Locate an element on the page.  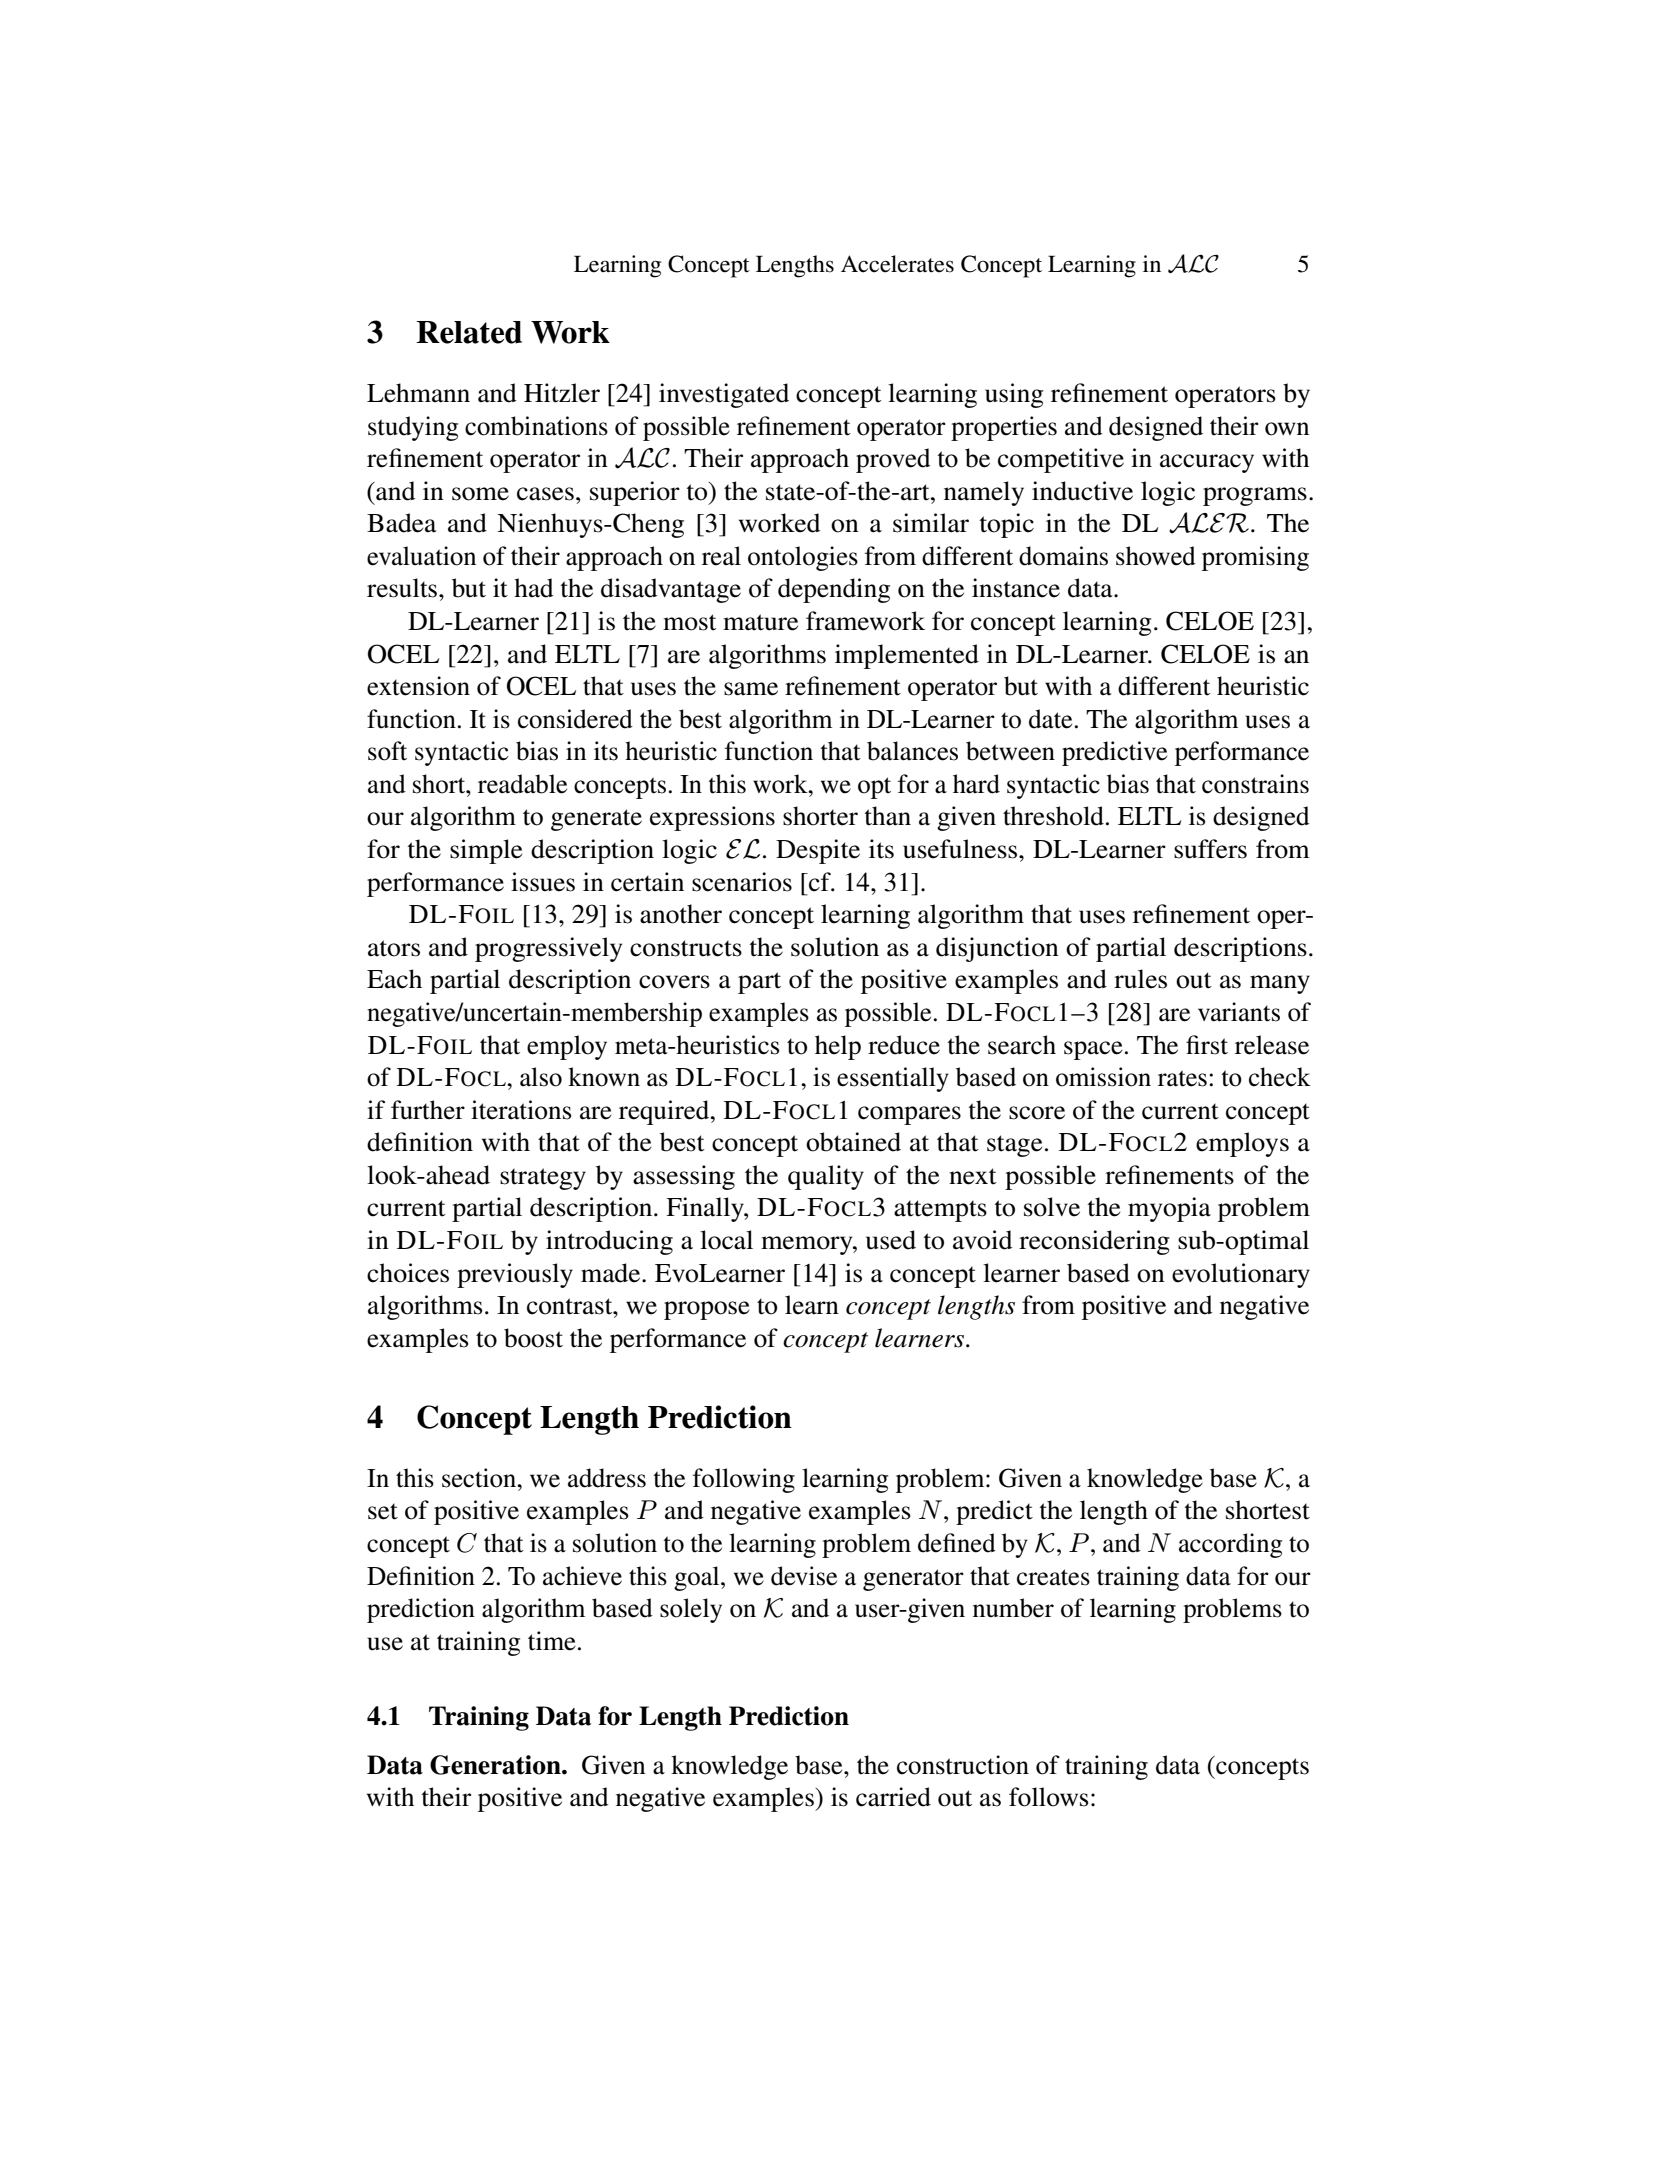
first is located at coordinates (1207, 1045).
